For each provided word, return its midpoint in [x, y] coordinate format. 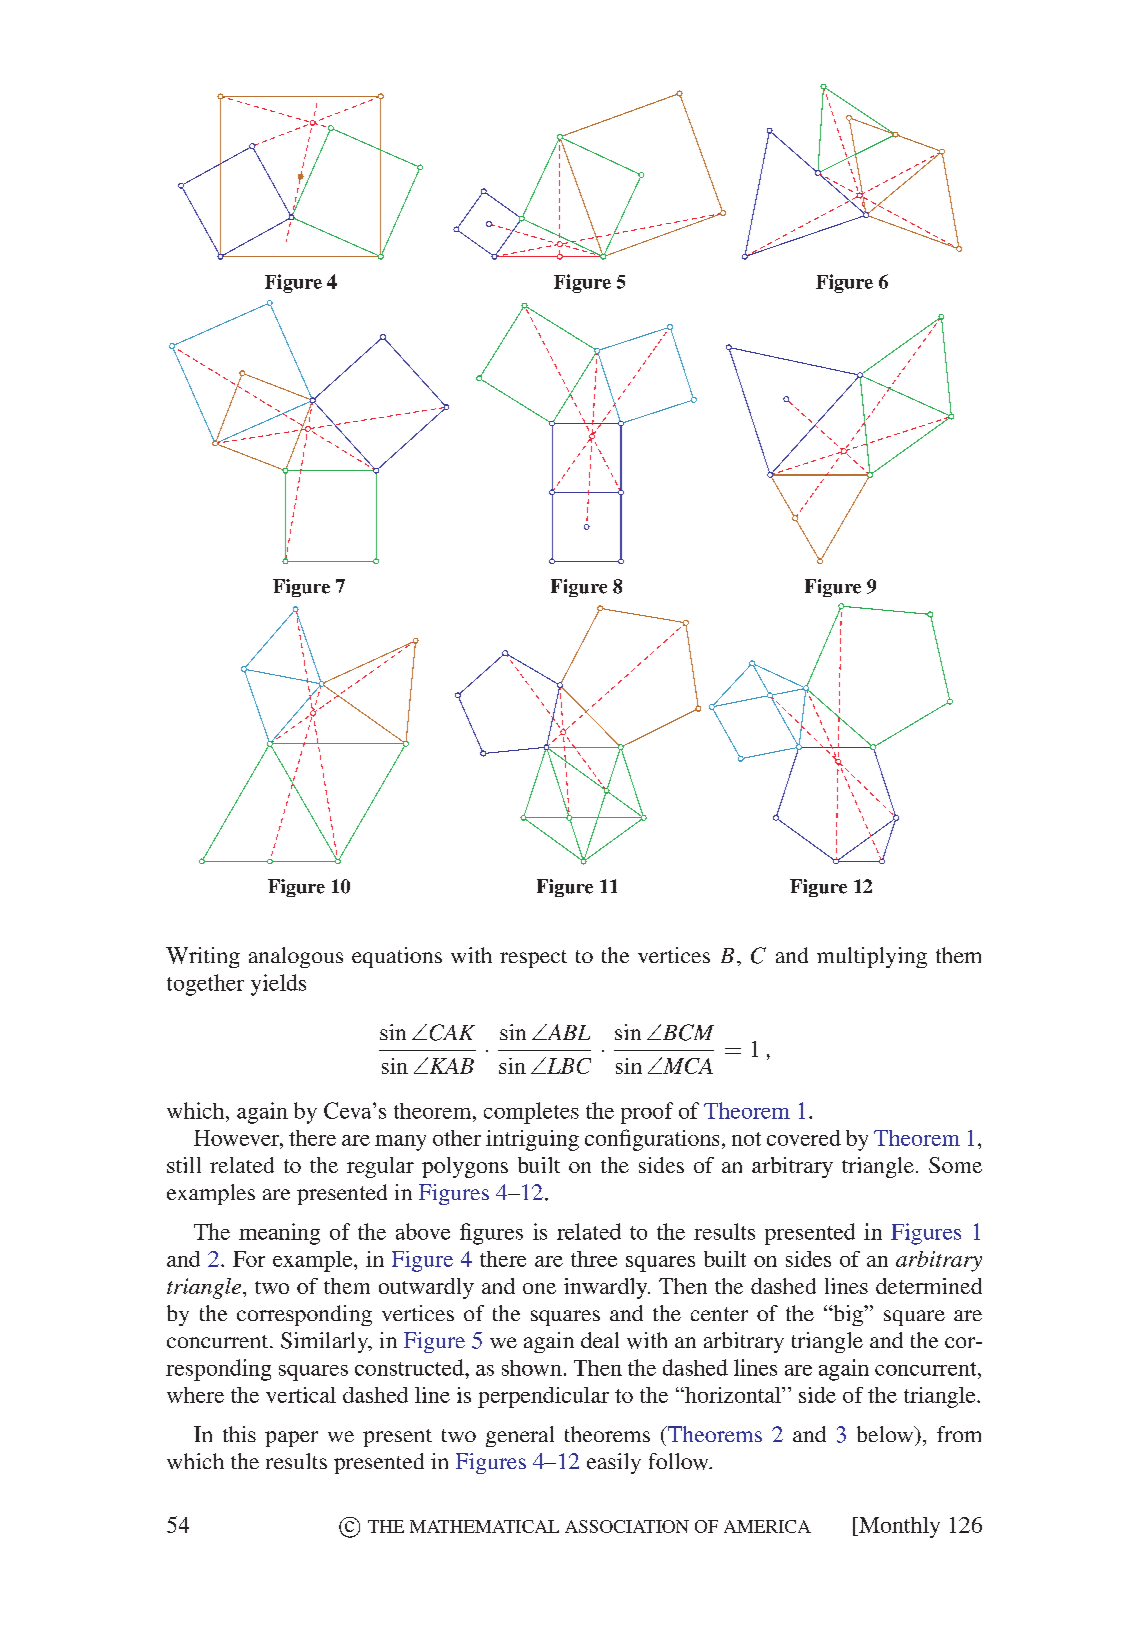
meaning [279, 1234]
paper [291, 1439]
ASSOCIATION [627, 1526]
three [594, 1259]
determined [929, 1286]
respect [533, 959]
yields [278, 985]
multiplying [872, 957]
